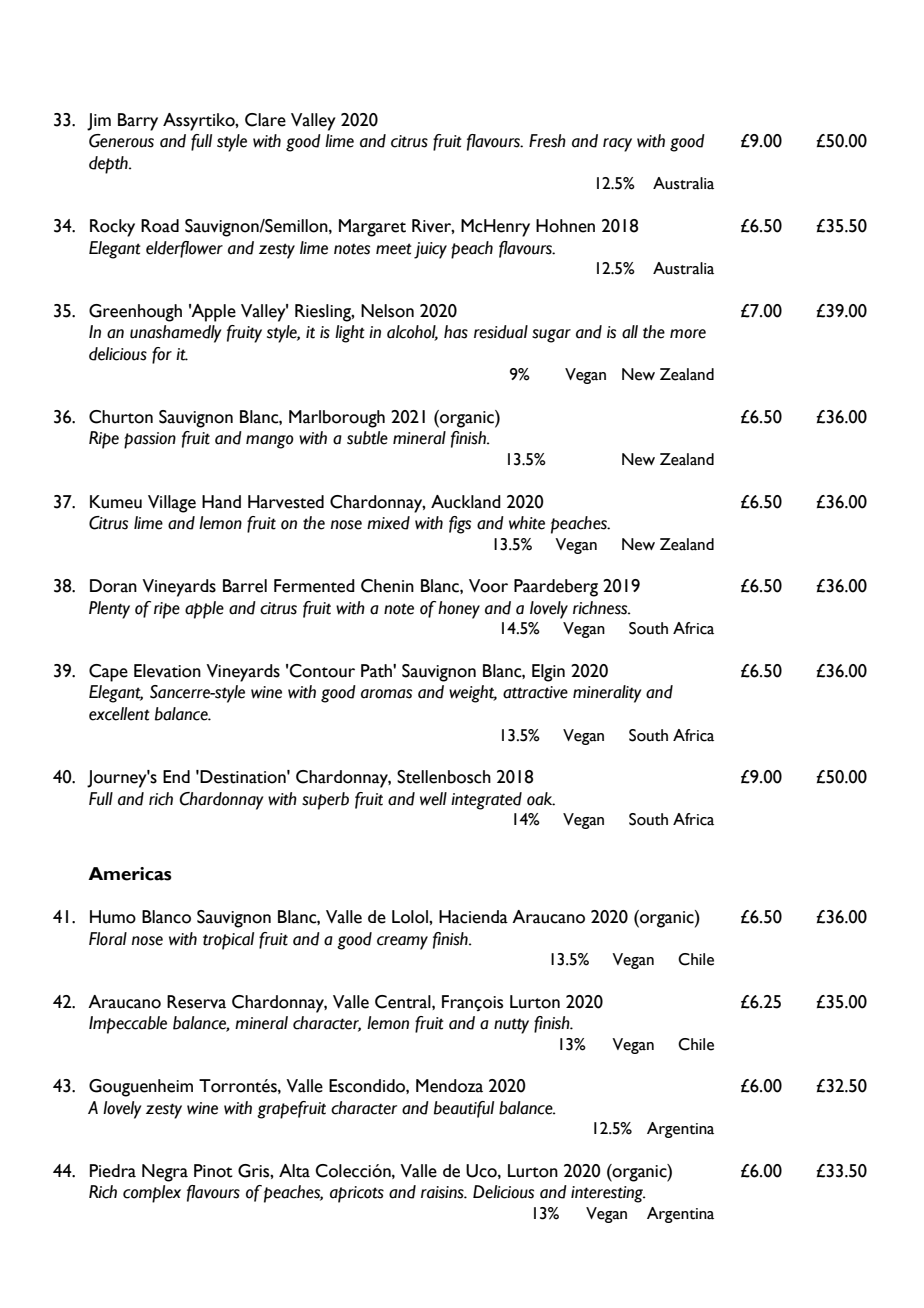 The width and height of the screenshot is (924, 1308). What do you see at coordinates (138, 122) in the screenshot?
I see `Barry` at bounding box center [138, 122].
